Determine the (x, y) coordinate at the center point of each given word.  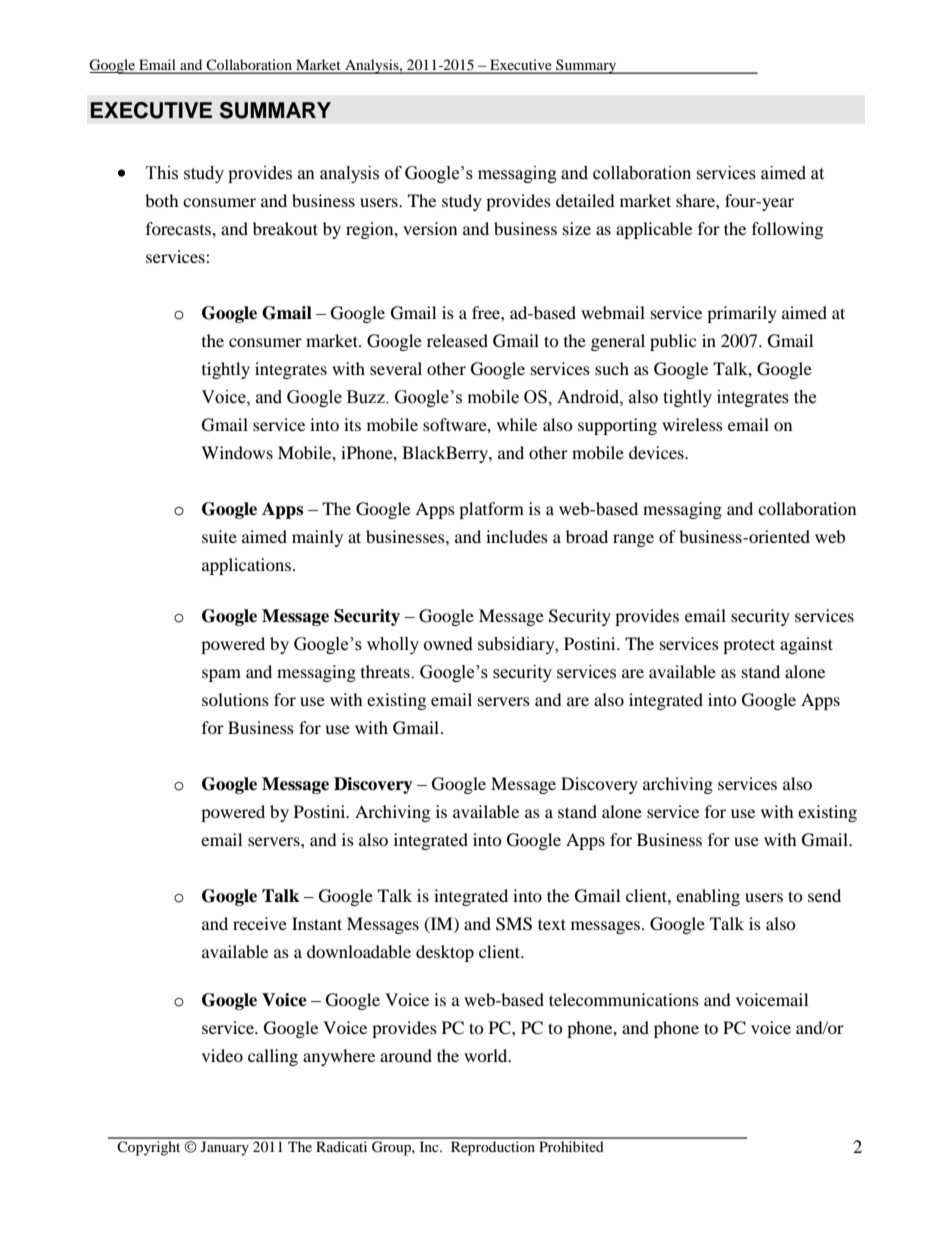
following (787, 230)
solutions (235, 699)
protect (749, 646)
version (430, 228)
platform (491, 510)
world (487, 1055)
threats (386, 671)
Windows (237, 452)
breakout (285, 228)
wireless (692, 424)
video (222, 1055)
